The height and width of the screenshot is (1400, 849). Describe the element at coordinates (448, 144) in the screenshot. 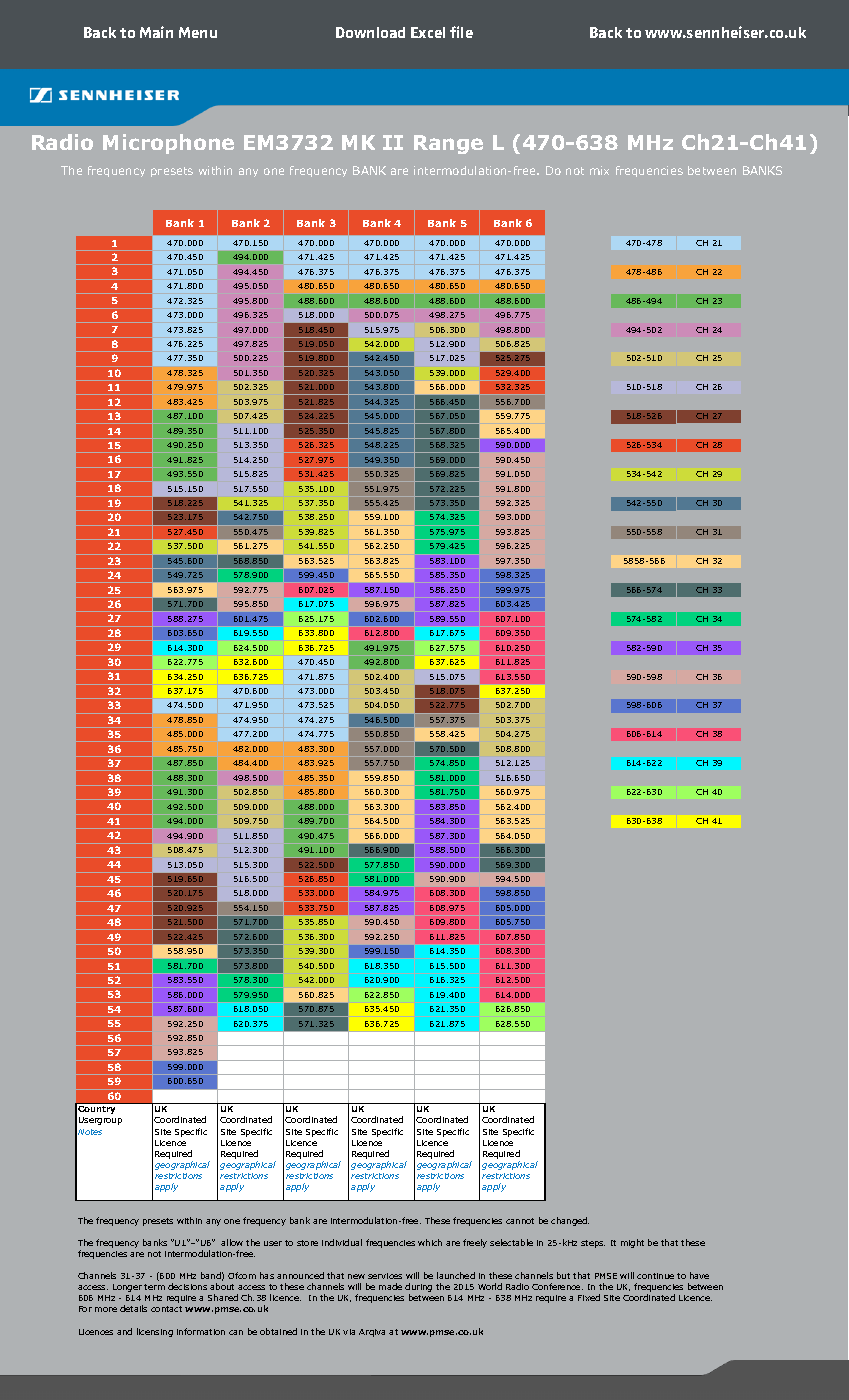

I see `Range` at that location.
